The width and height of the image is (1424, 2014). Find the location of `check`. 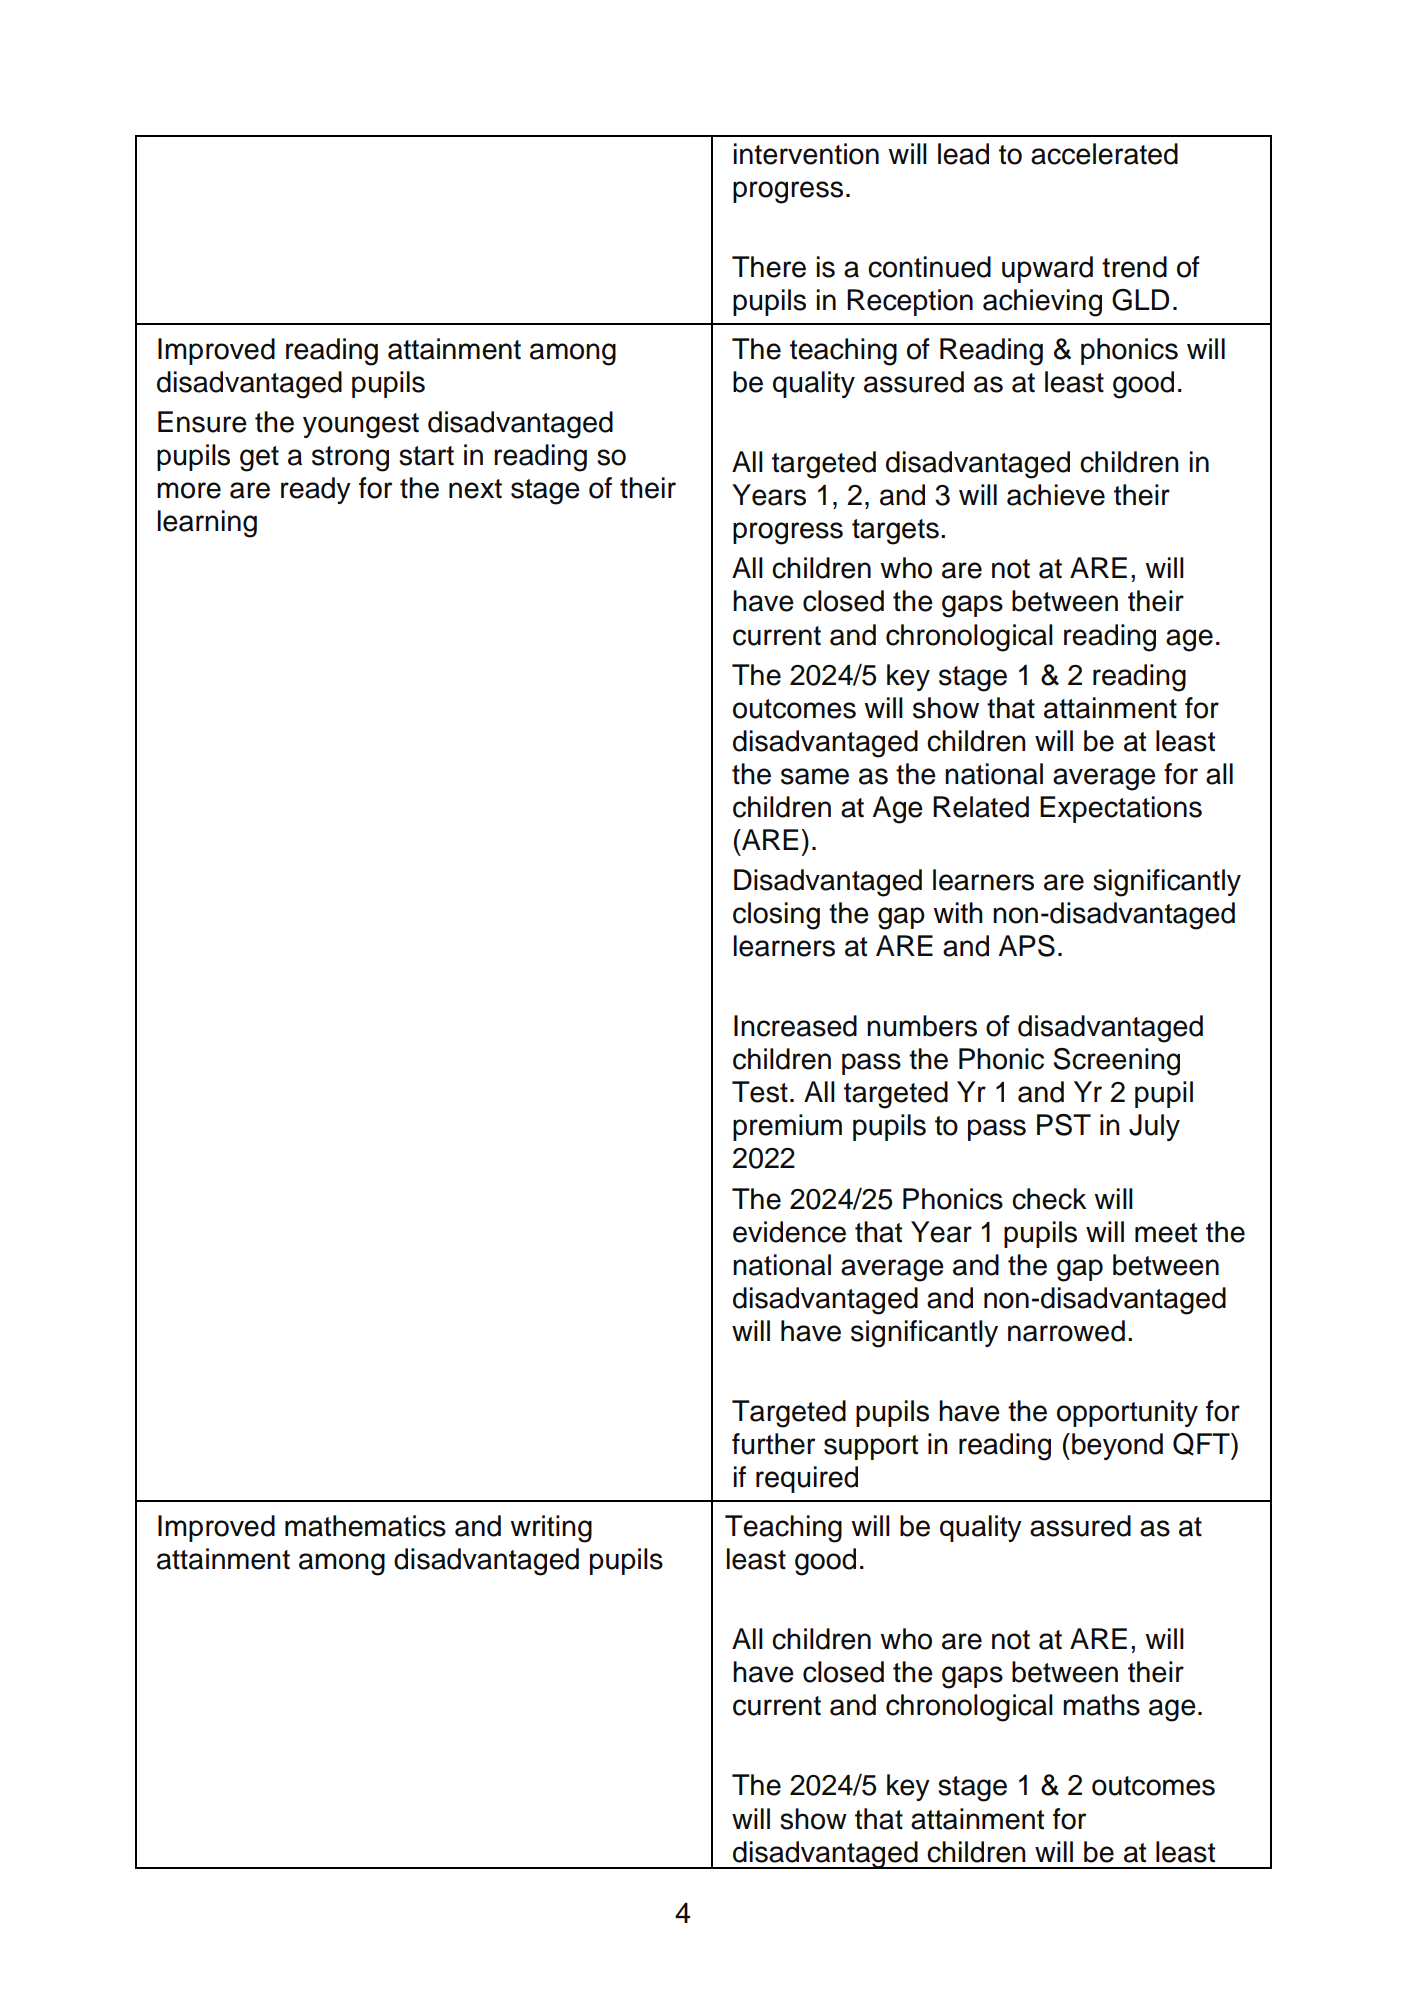

check is located at coordinates (1049, 1199).
